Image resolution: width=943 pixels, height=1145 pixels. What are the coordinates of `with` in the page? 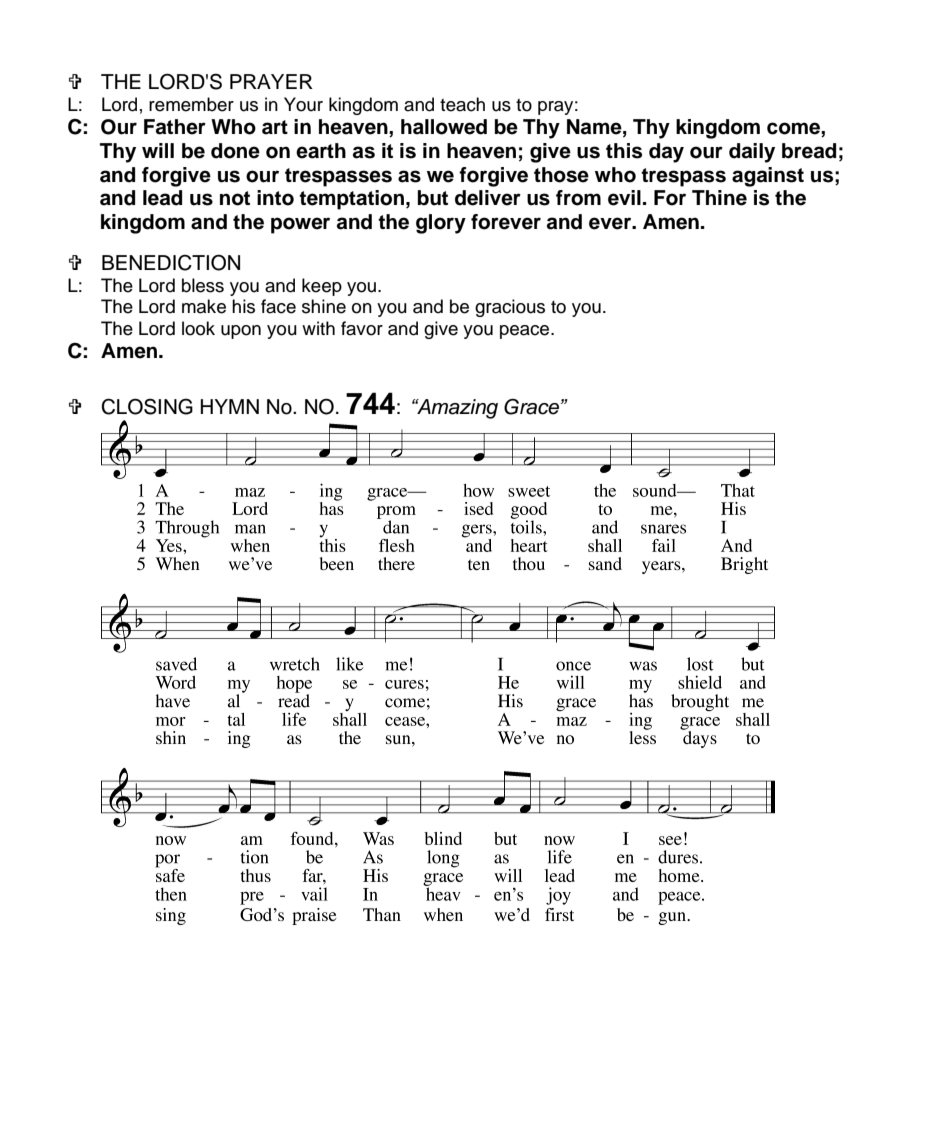 It's located at (318, 328).
